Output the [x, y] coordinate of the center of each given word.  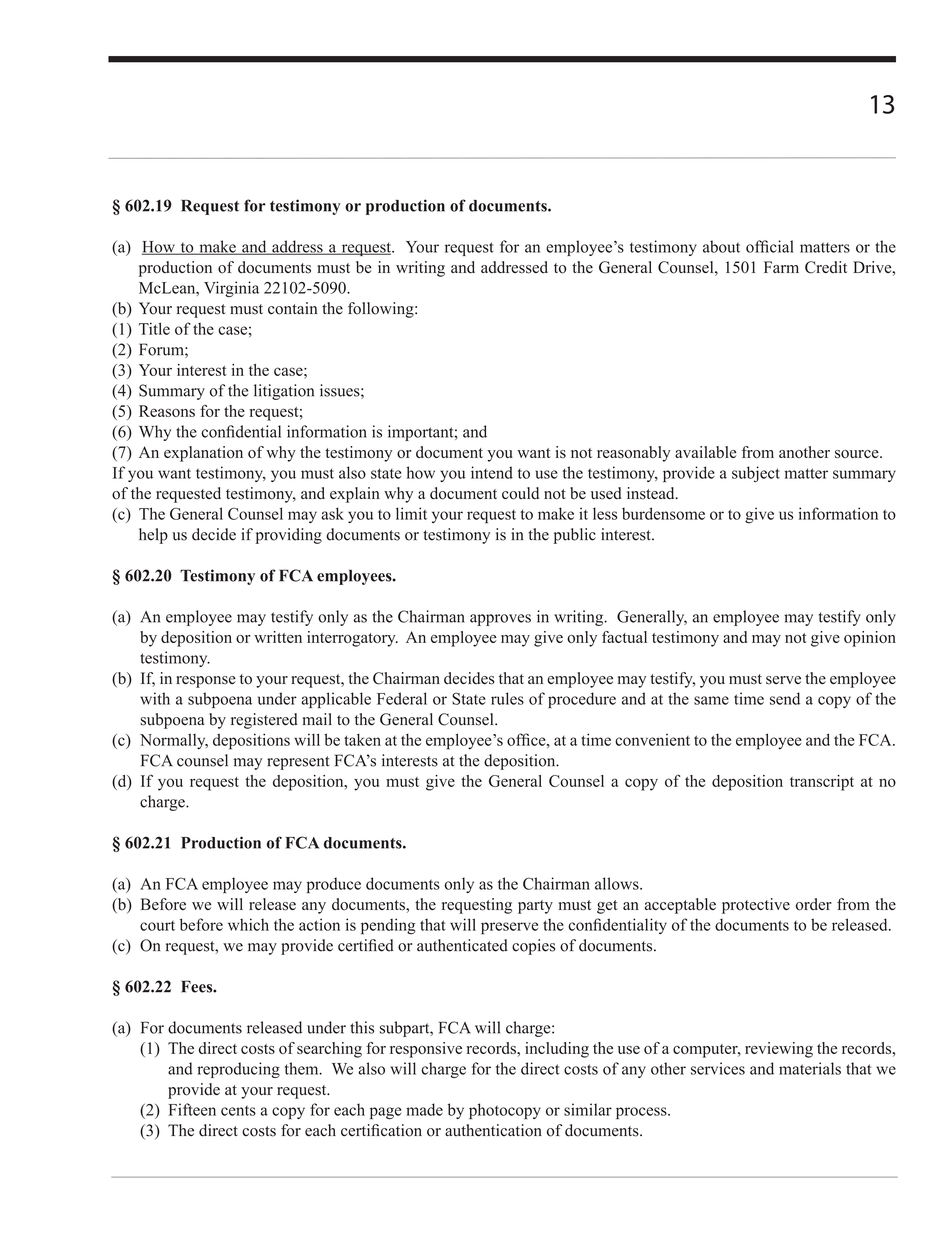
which [248, 924]
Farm [781, 267]
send [785, 698]
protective [756, 906]
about [721, 246]
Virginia [231, 289]
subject [756, 474]
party [535, 907]
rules [507, 698]
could [520, 493]
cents [238, 1111]
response [206, 682]
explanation [203, 454]
